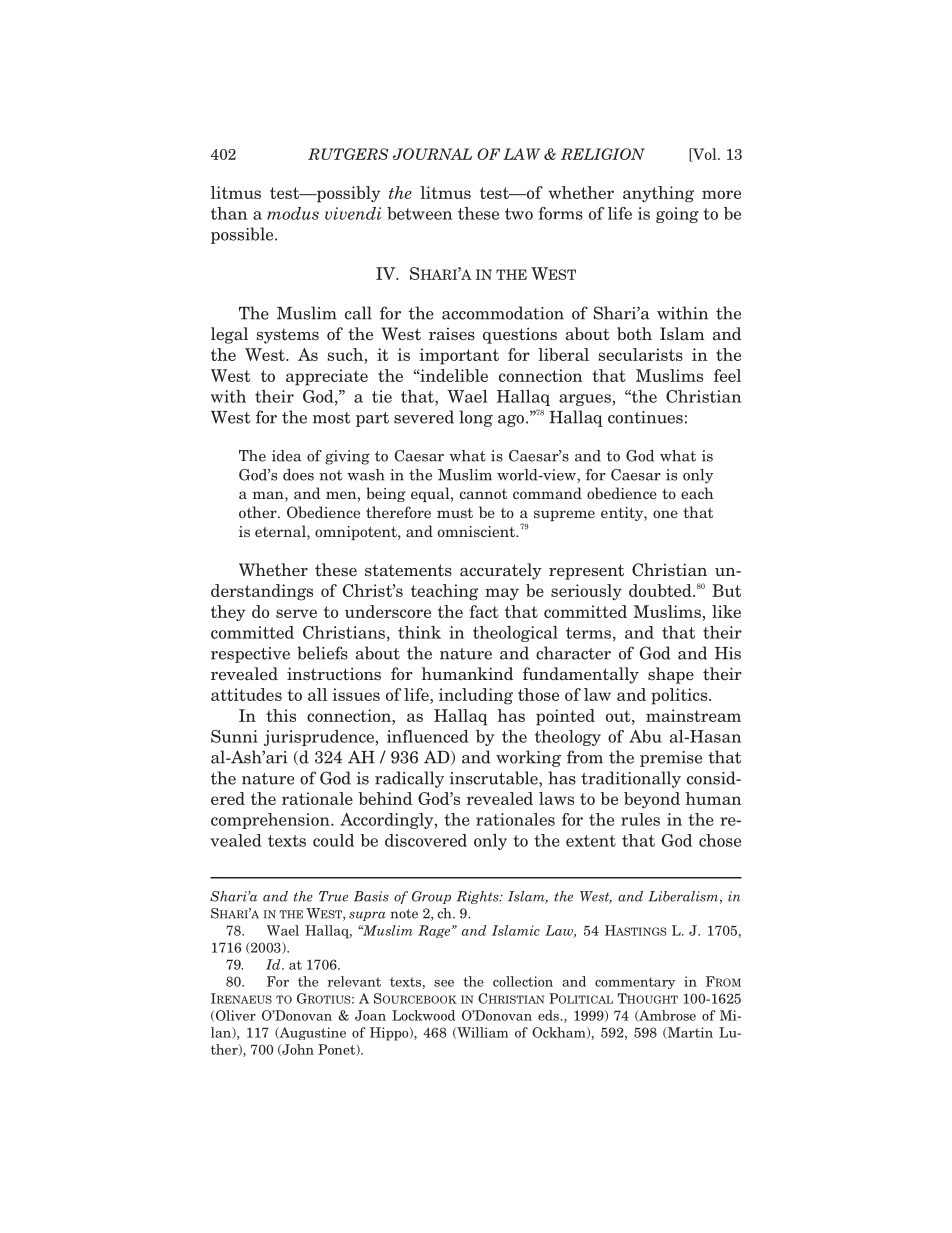 The height and width of the screenshot is (1233, 952). Describe the element at coordinates (444, 983) in the screenshot. I see `see` at that location.
